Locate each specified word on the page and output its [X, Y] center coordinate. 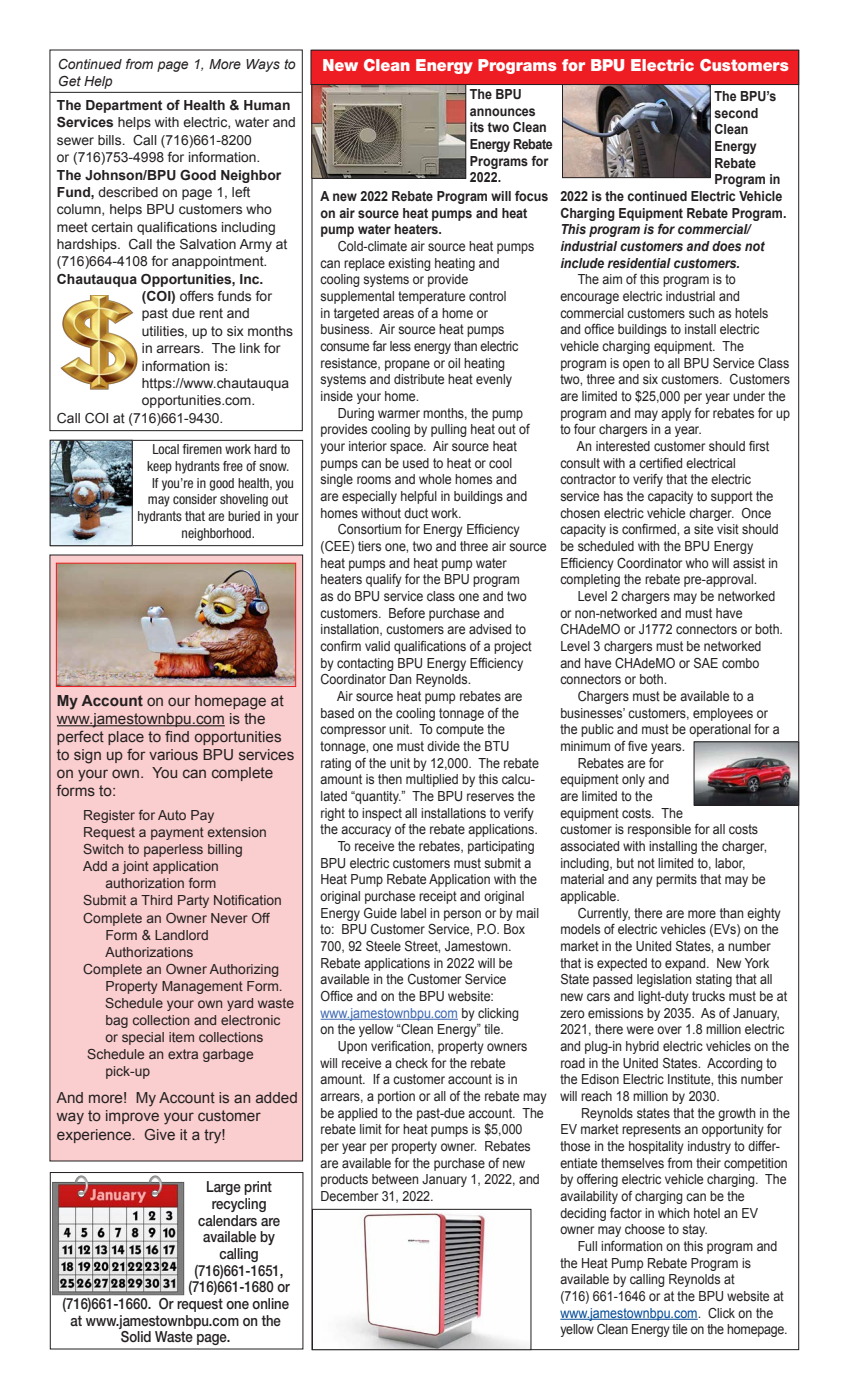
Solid [136, 1337]
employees [723, 714]
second [736, 113]
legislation [664, 980]
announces [502, 112]
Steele [383, 946]
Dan [400, 679]
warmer [399, 414]
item [181, 1037]
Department [124, 106]
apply [676, 414]
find [177, 736]
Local [166, 449]
